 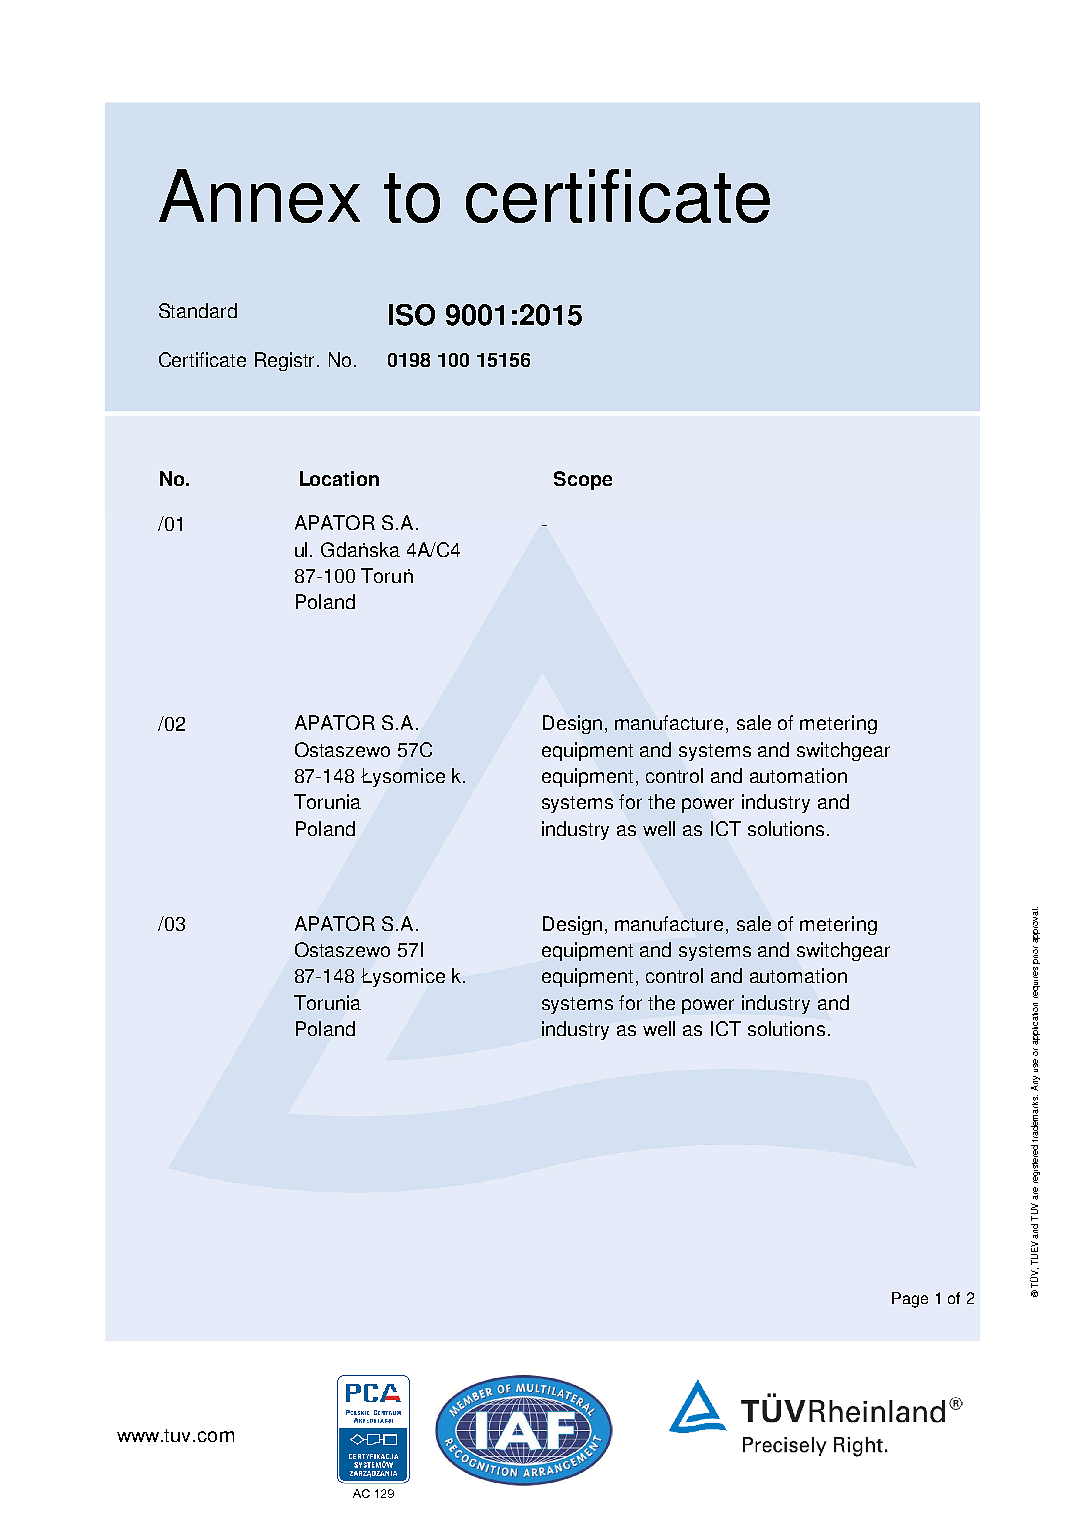 What do you see at coordinates (910, 1300) in the screenshot?
I see `Page` at bounding box center [910, 1300].
